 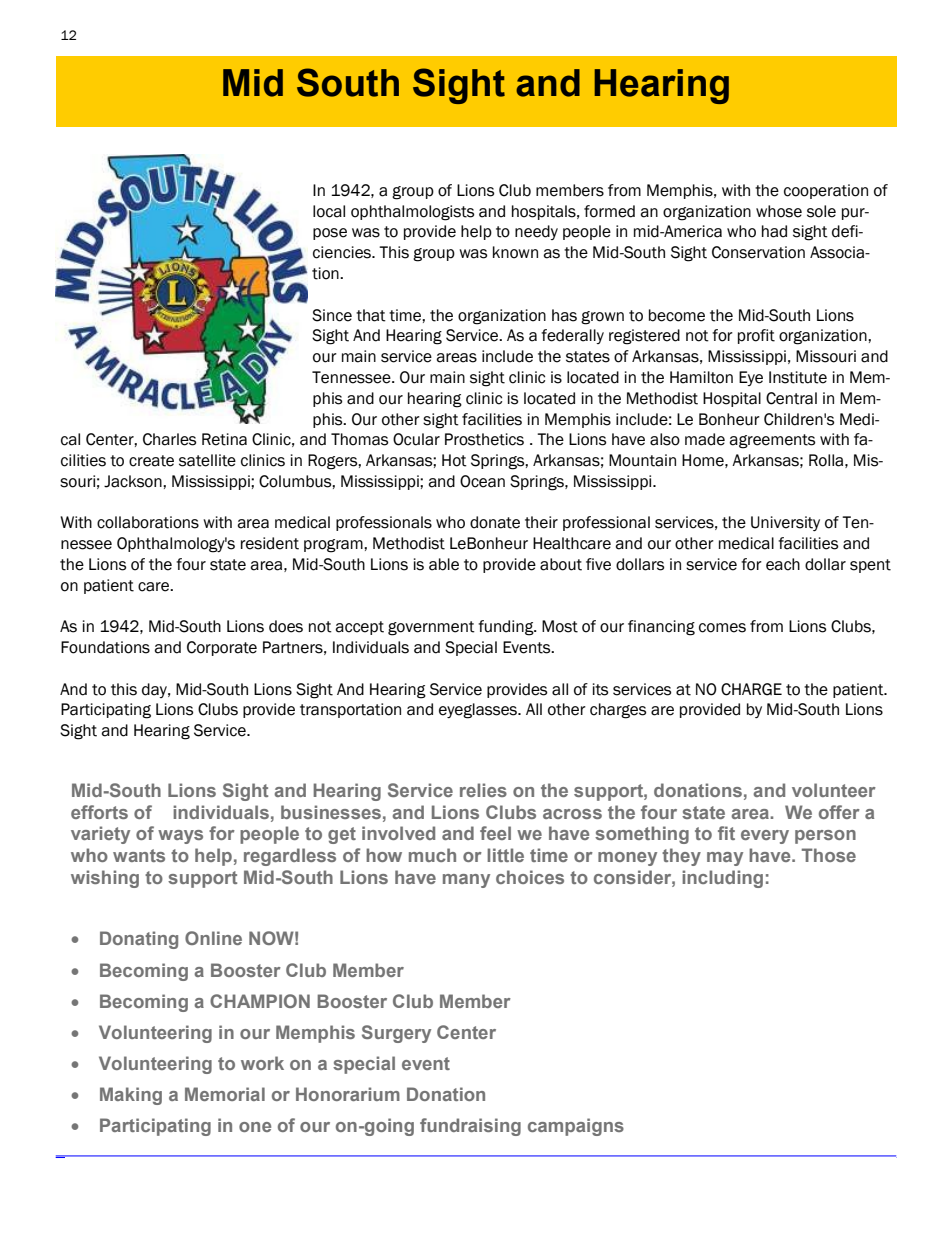 I want to click on local, so click(x=329, y=211).
